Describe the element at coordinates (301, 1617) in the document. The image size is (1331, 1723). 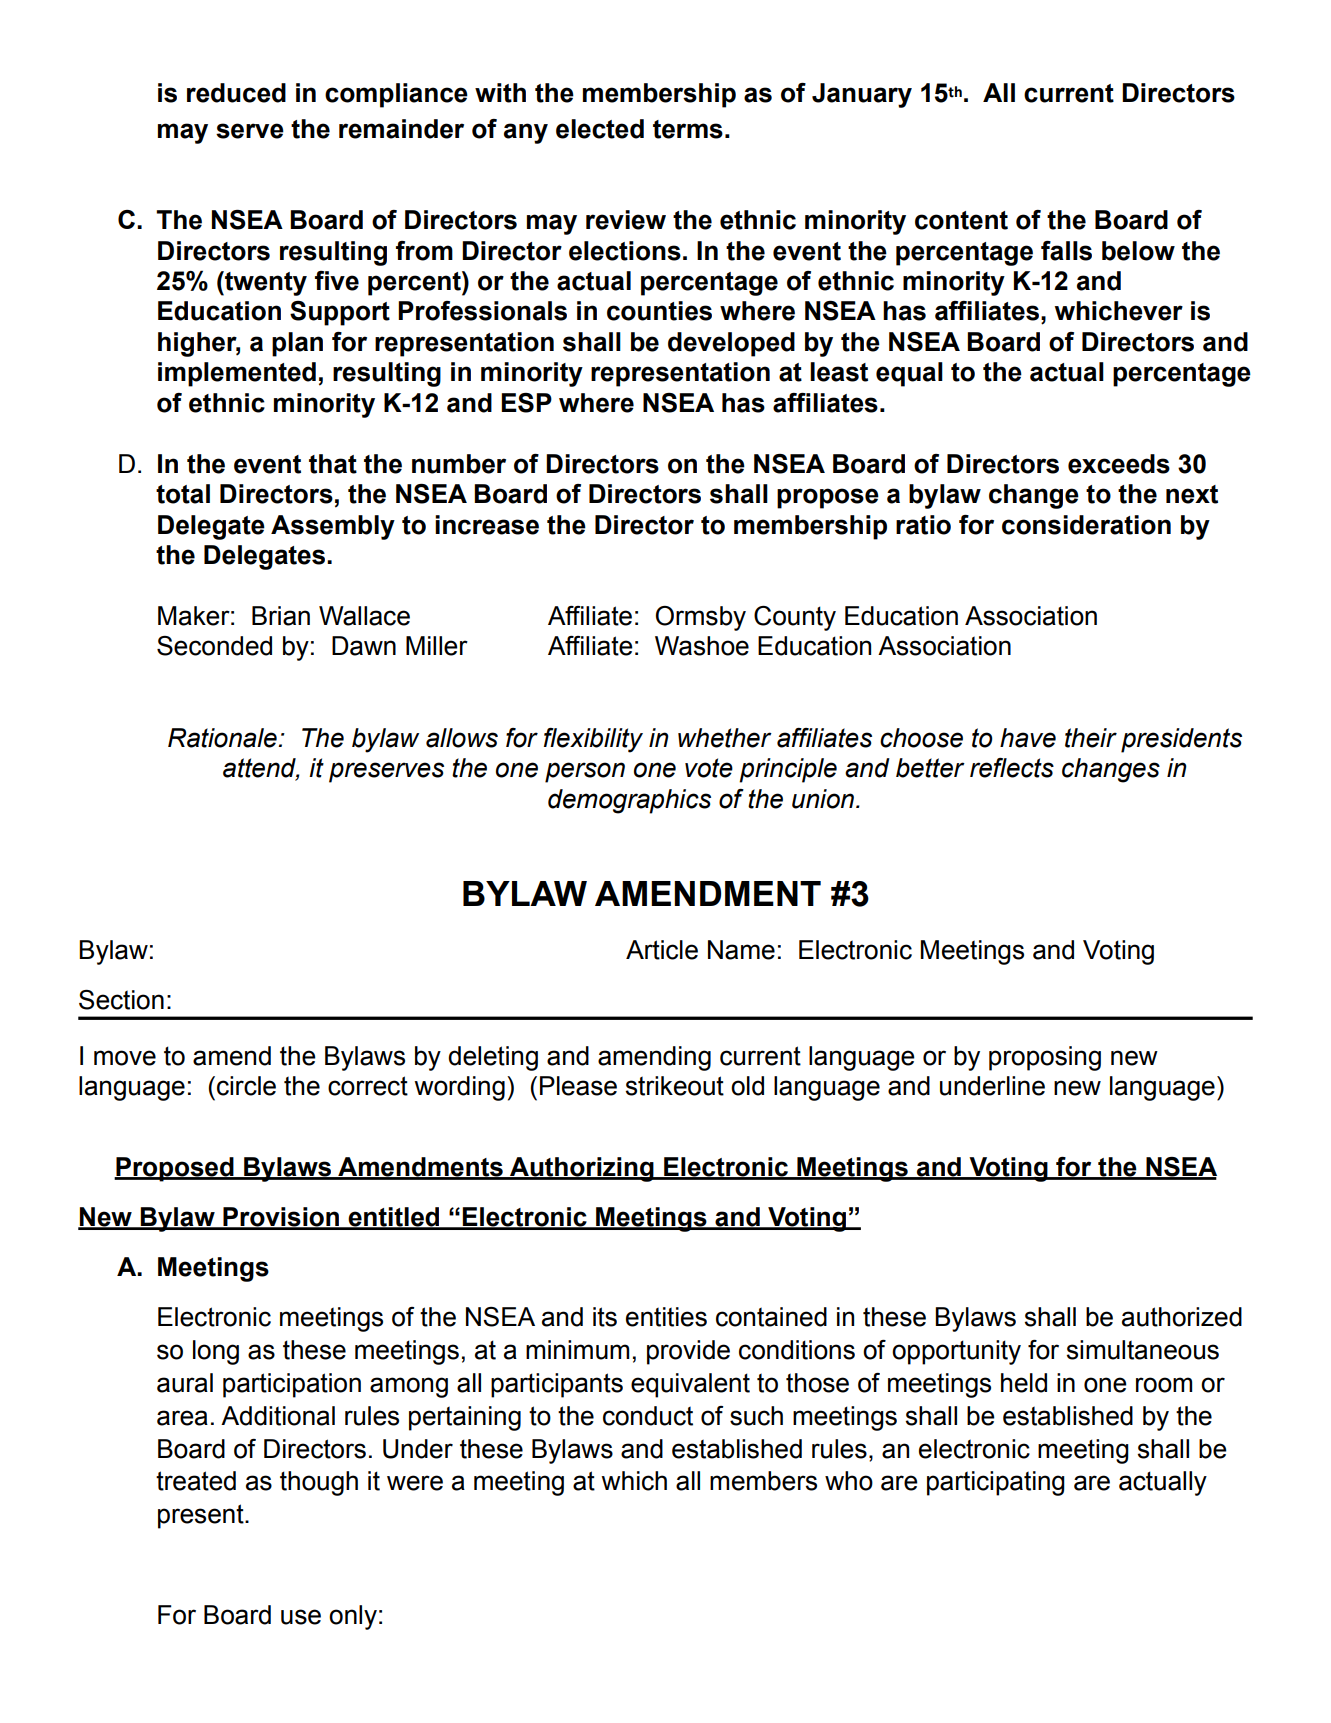
I see `use` at that location.
